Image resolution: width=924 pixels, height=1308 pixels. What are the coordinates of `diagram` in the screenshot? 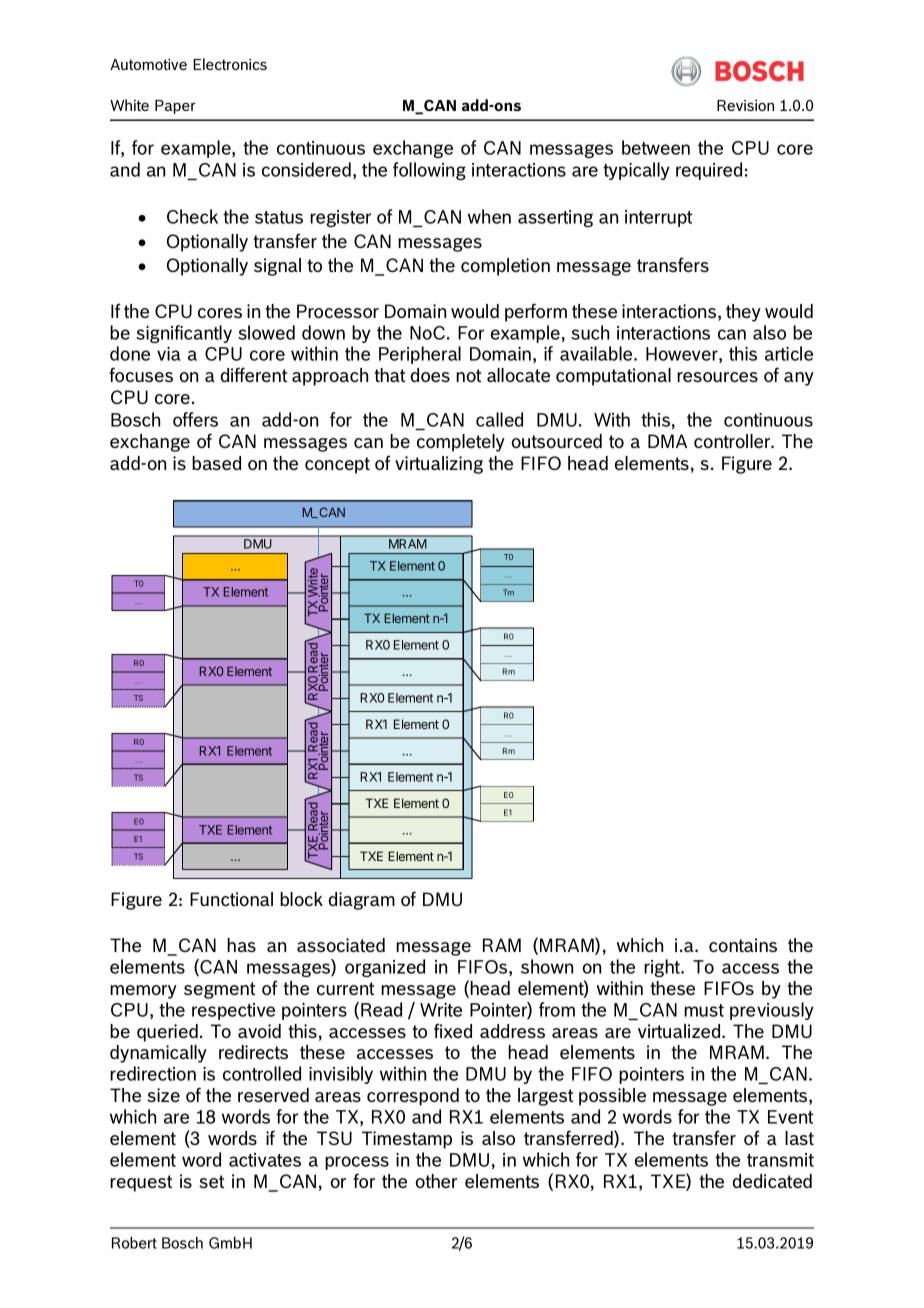 It's located at (362, 901).
